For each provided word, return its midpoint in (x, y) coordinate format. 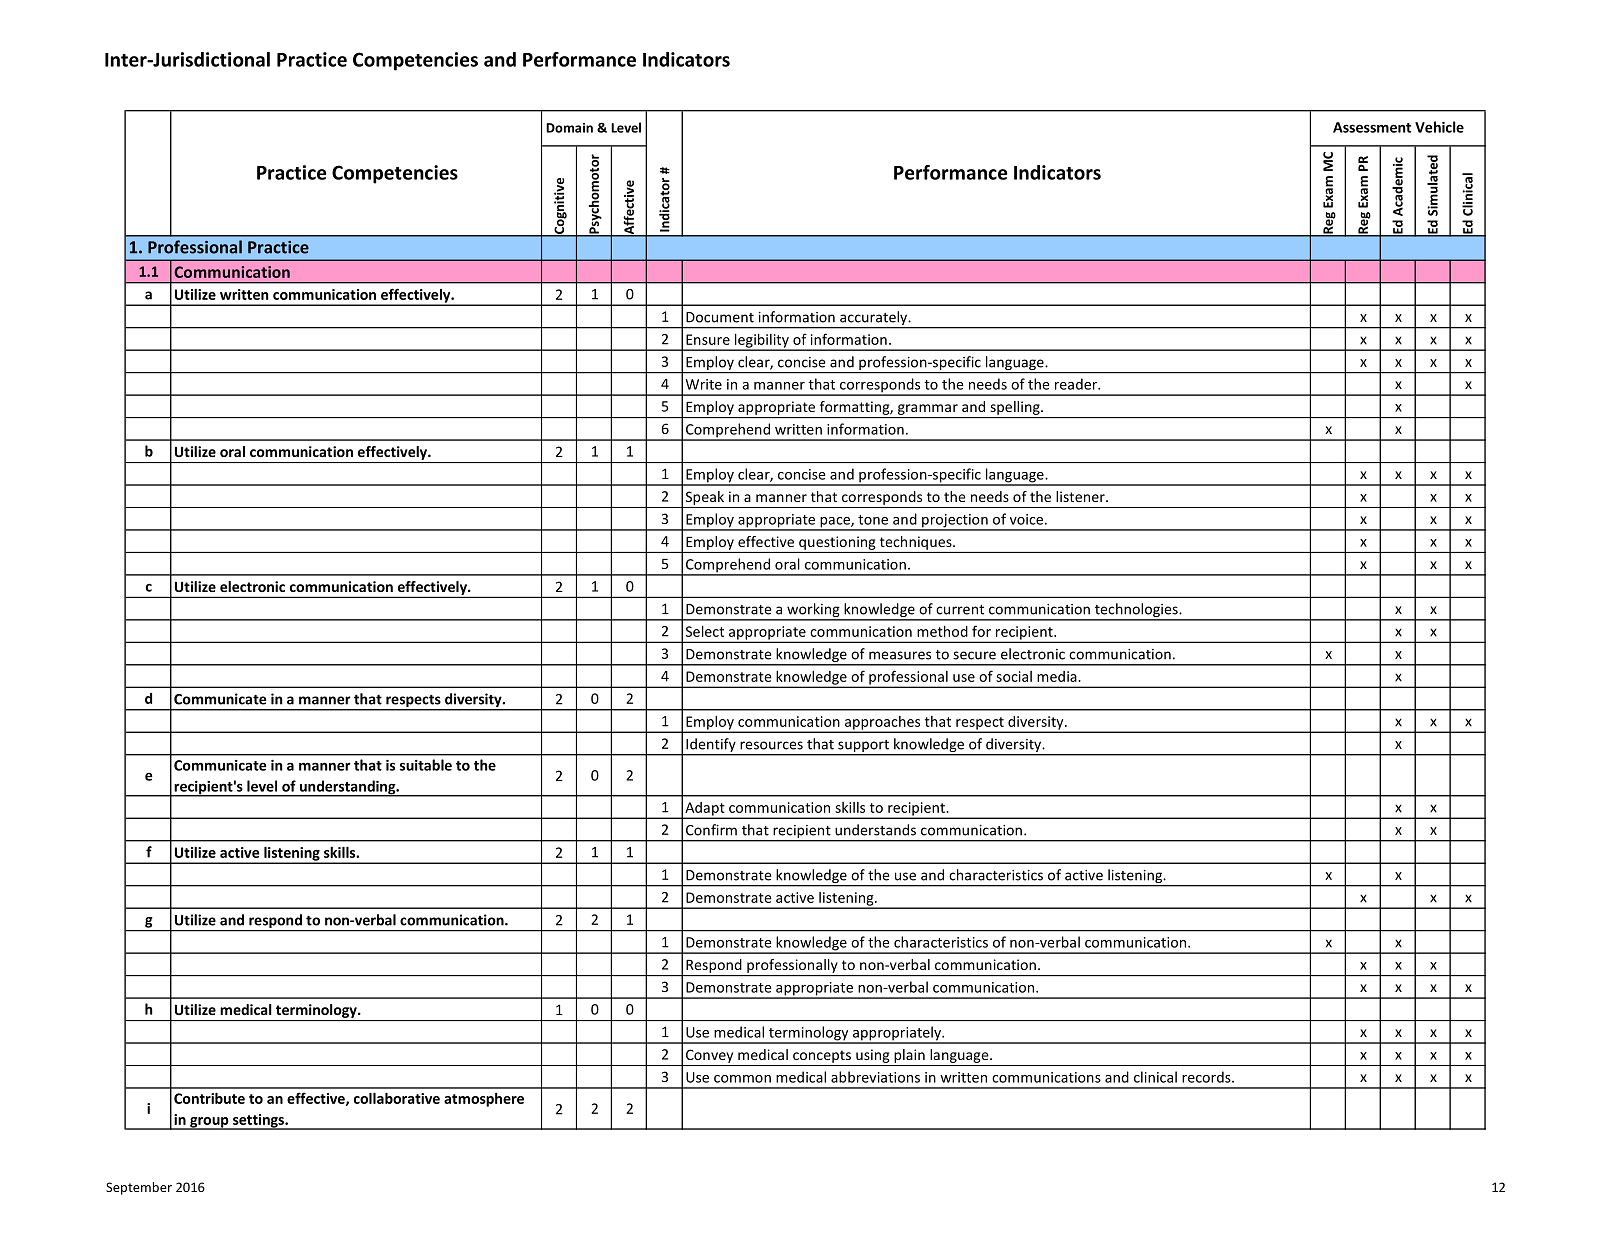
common (742, 1079)
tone (873, 520)
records (1207, 1077)
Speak (705, 498)
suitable (426, 765)
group (209, 1123)
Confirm (711, 830)
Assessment (1372, 127)
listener (1081, 496)
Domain (569, 128)
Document (720, 317)
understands (875, 830)
